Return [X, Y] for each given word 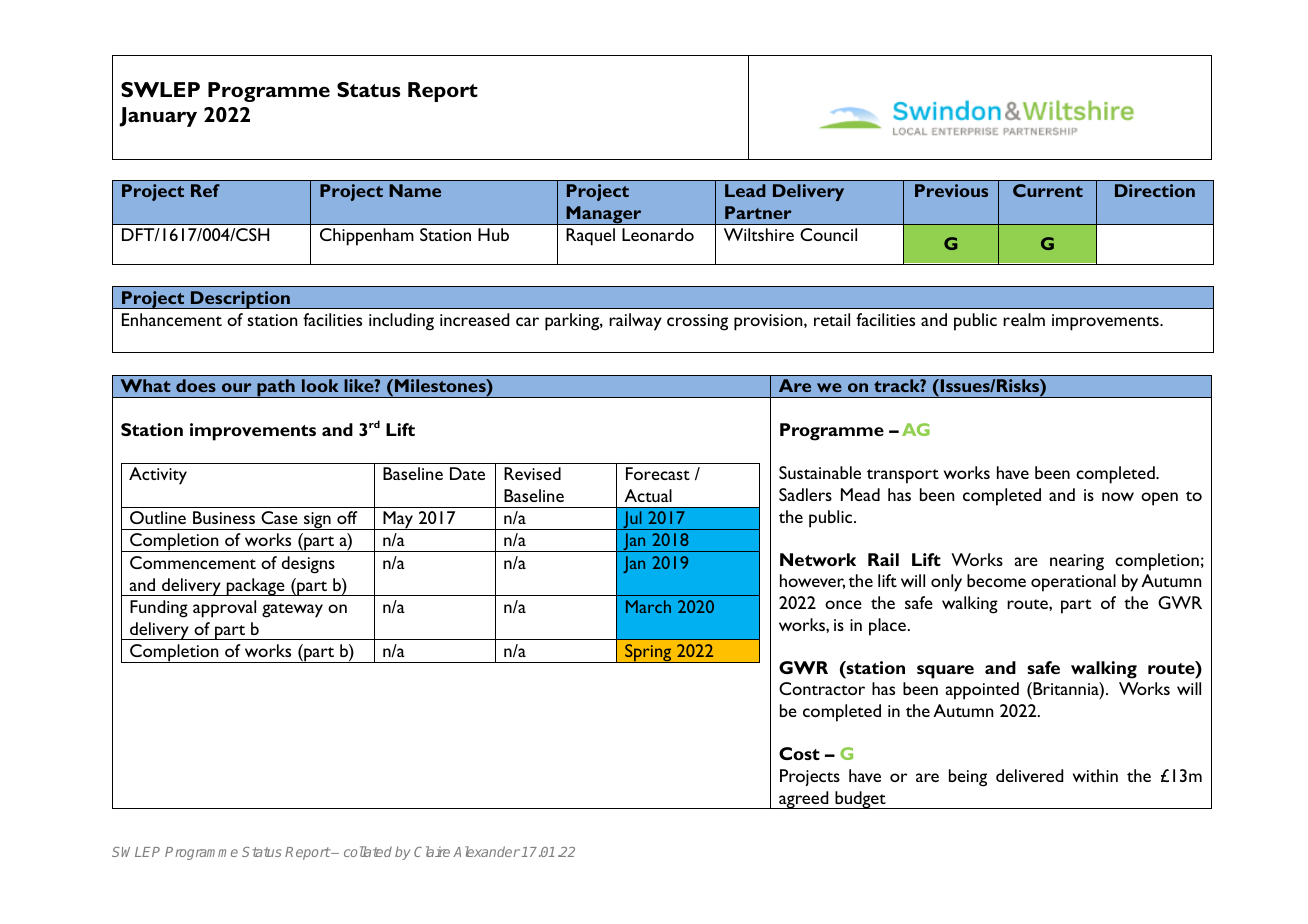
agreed [804, 800]
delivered [1029, 775]
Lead [745, 190]
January [158, 117]
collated [368, 851]
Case [279, 517]
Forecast [658, 473]
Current [1048, 190]
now [1118, 496]
